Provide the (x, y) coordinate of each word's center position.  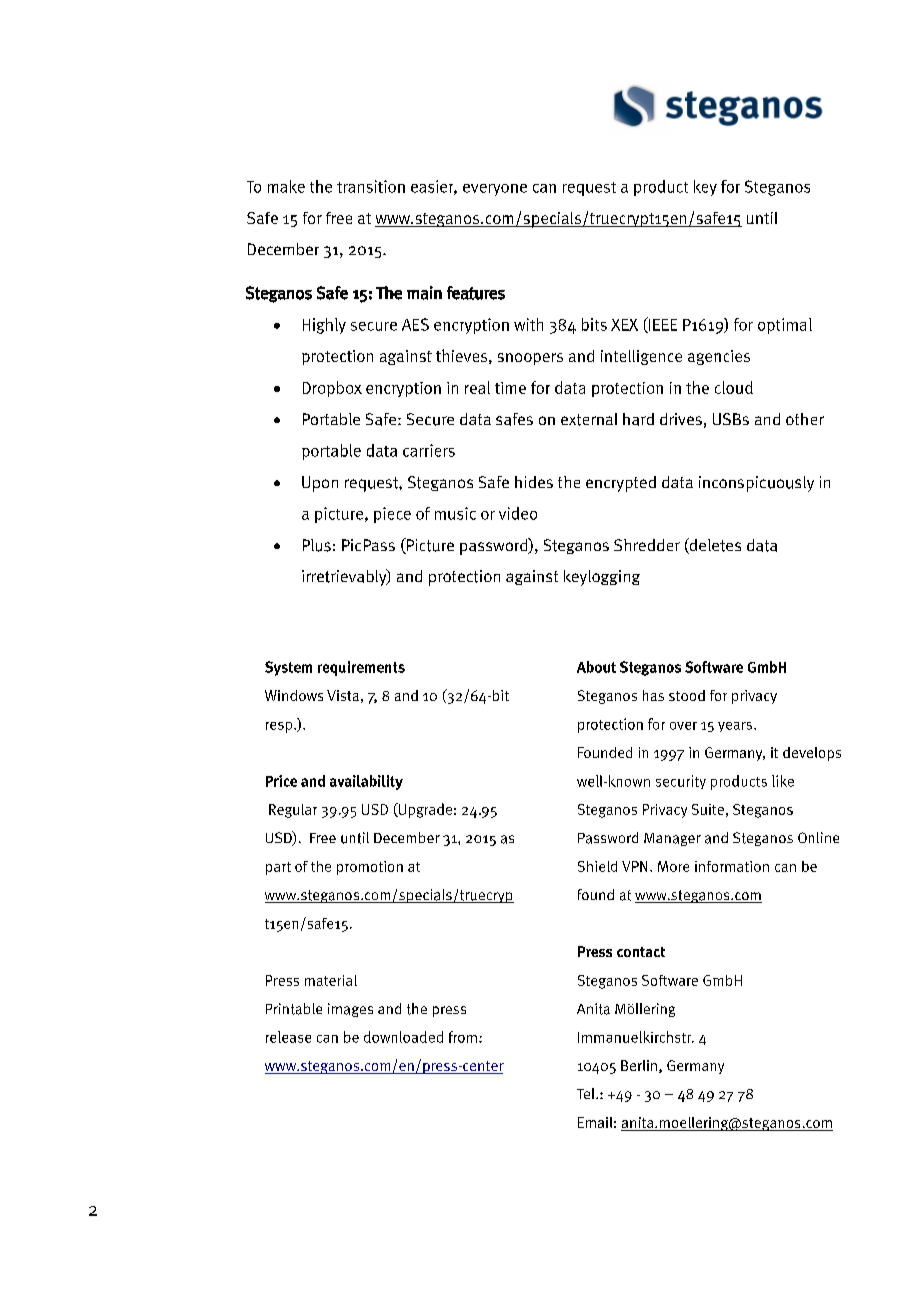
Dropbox (332, 389)
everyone (495, 190)
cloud (734, 387)
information (732, 866)
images (350, 1010)
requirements (361, 668)
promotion (370, 868)
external (589, 419)
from (463, 1037)
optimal (785, 326)
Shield (597, 866)
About (596, 667)
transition (371, 186)
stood (687, 695)
